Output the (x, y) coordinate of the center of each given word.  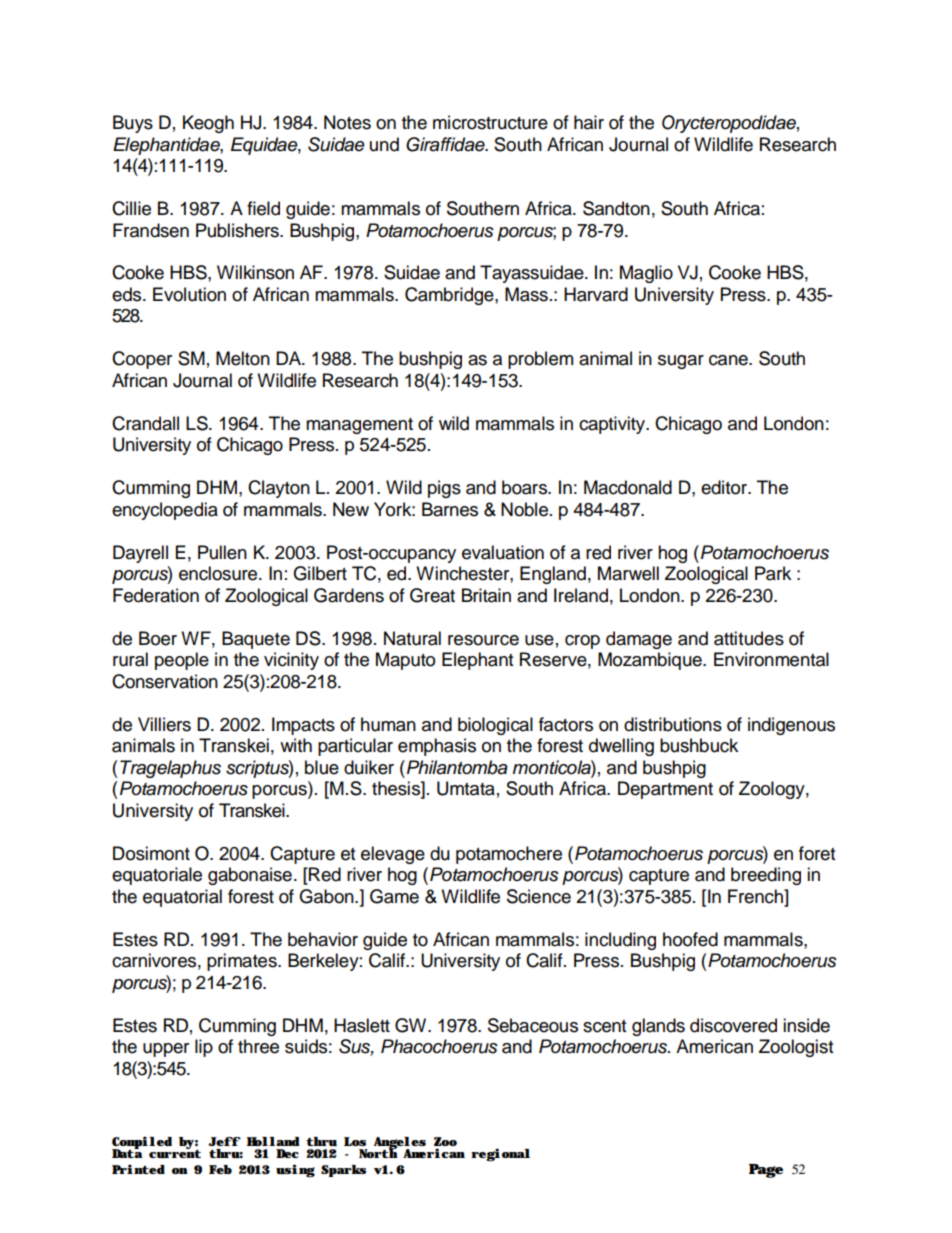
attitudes (749, 638)
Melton (243, 358)
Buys (133, 124)
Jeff (224, 1141)
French (757, 896)
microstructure (490, 122)
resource (483, 640)
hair (589, 122)
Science (539, 896)
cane (729, 360)
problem (540, 360)
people (182, 661)
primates (243, 962)
